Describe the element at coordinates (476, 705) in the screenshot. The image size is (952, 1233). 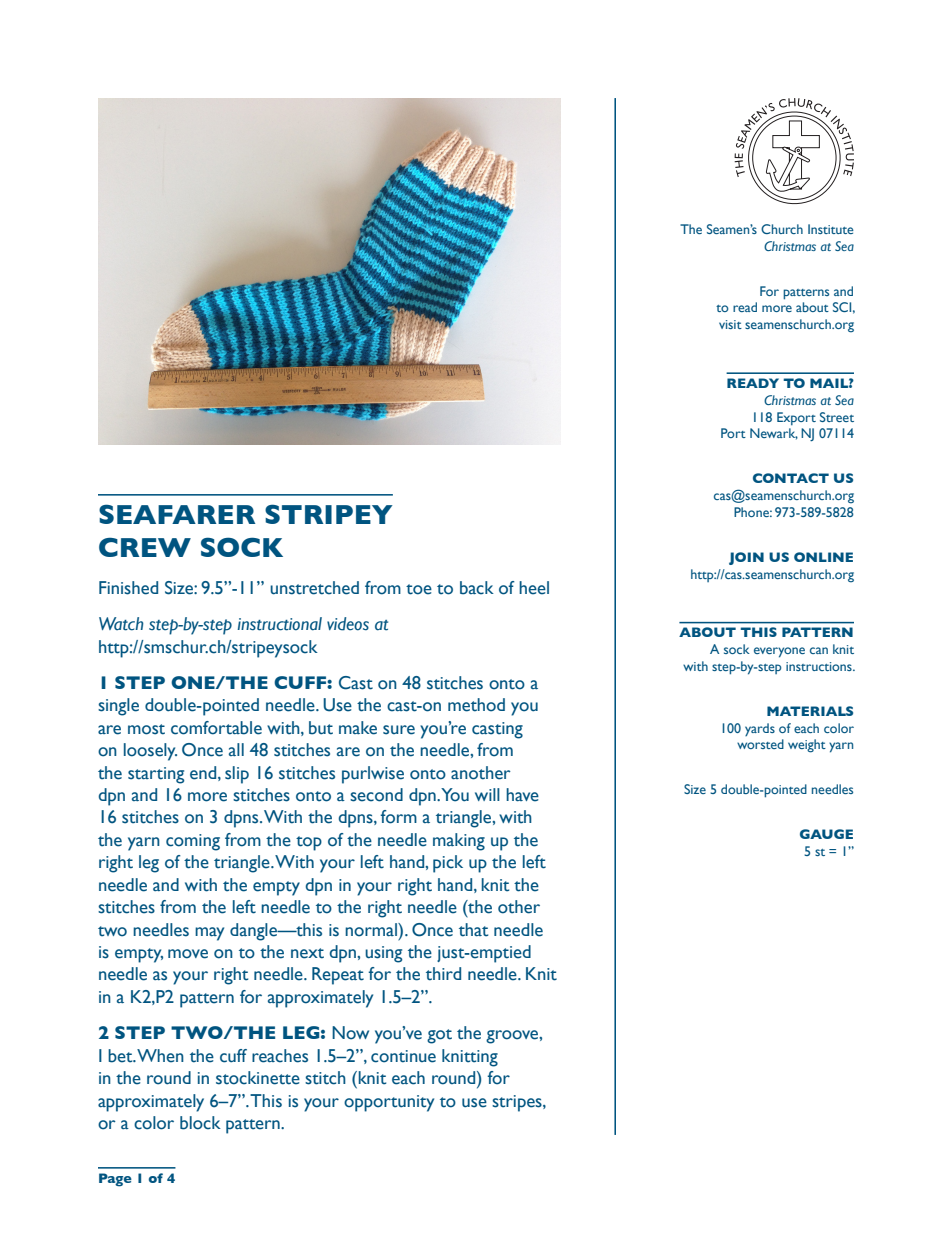
I see `method` at that location.
